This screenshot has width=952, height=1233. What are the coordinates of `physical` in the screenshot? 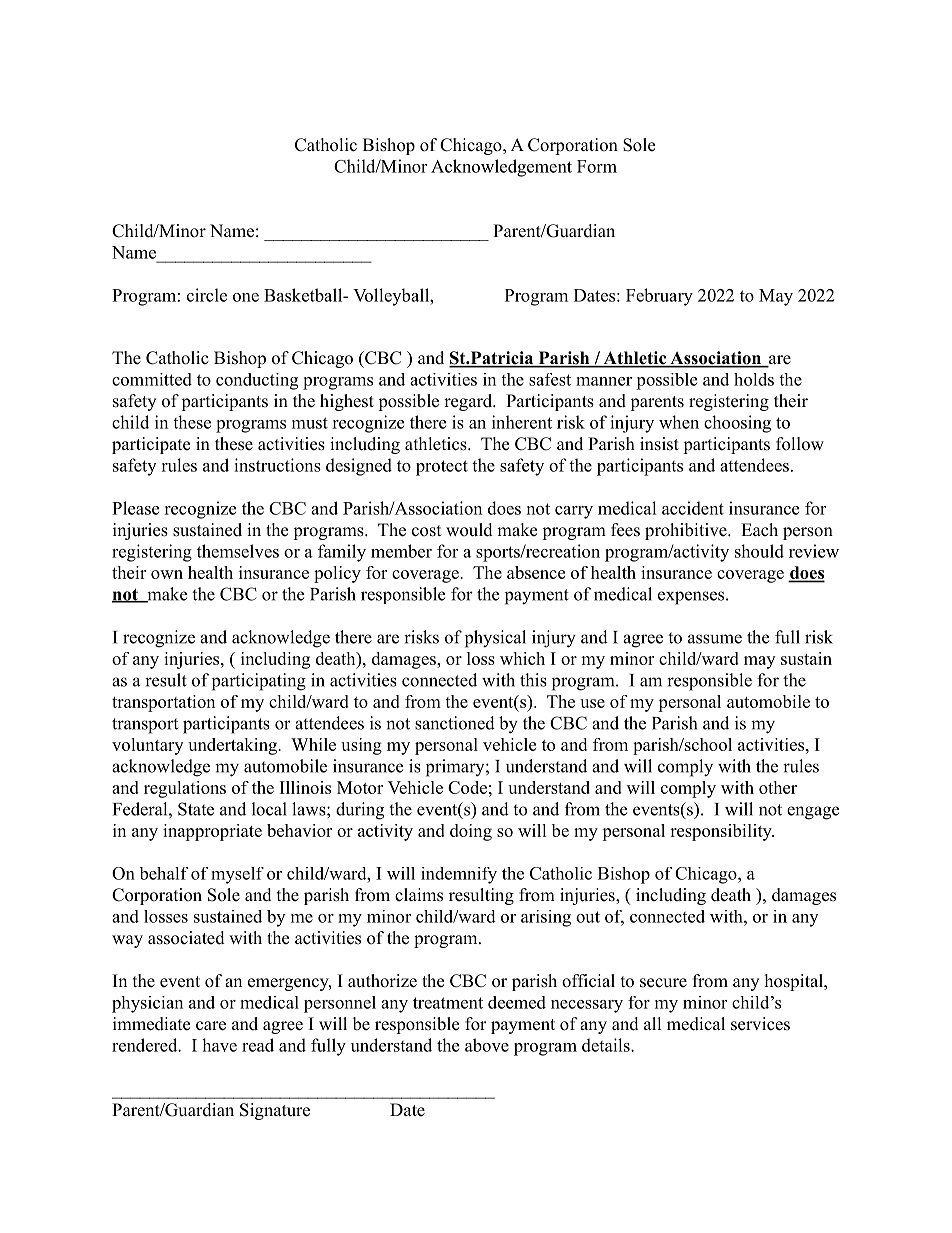 It's located at (495, 639).
